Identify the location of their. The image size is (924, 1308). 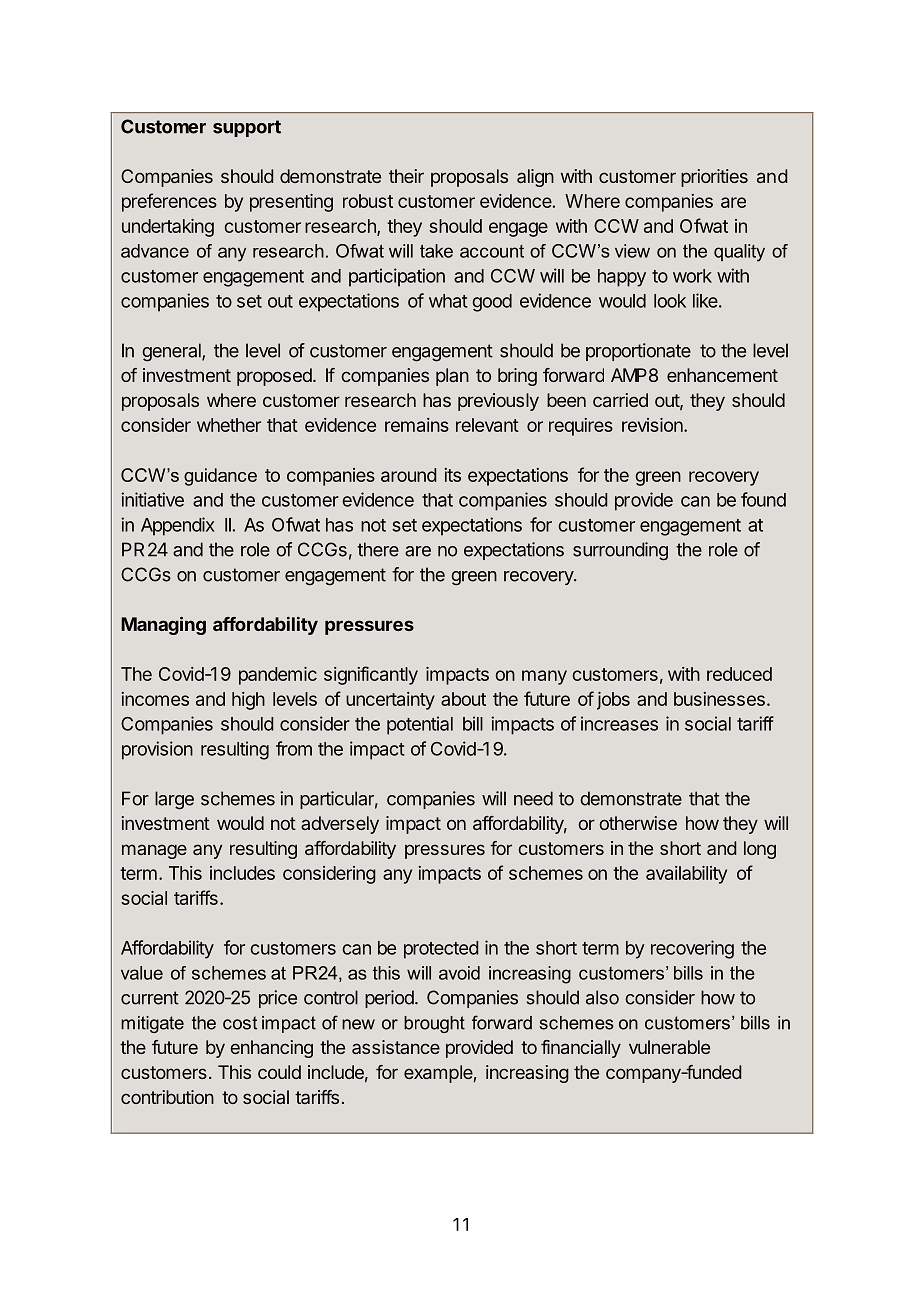
(406, 176).
